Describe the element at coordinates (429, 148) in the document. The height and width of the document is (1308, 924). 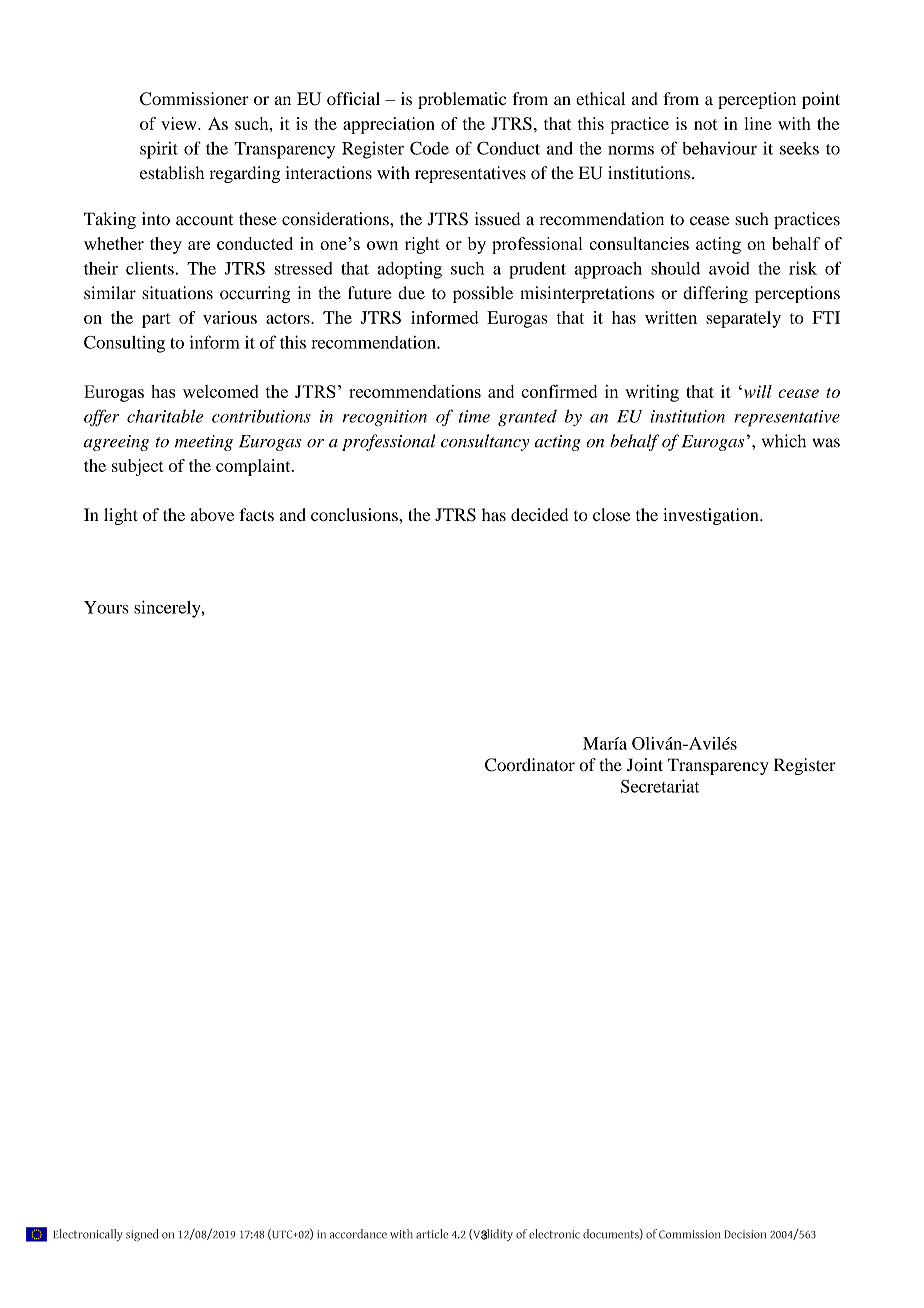
I see `Code` at that location.
